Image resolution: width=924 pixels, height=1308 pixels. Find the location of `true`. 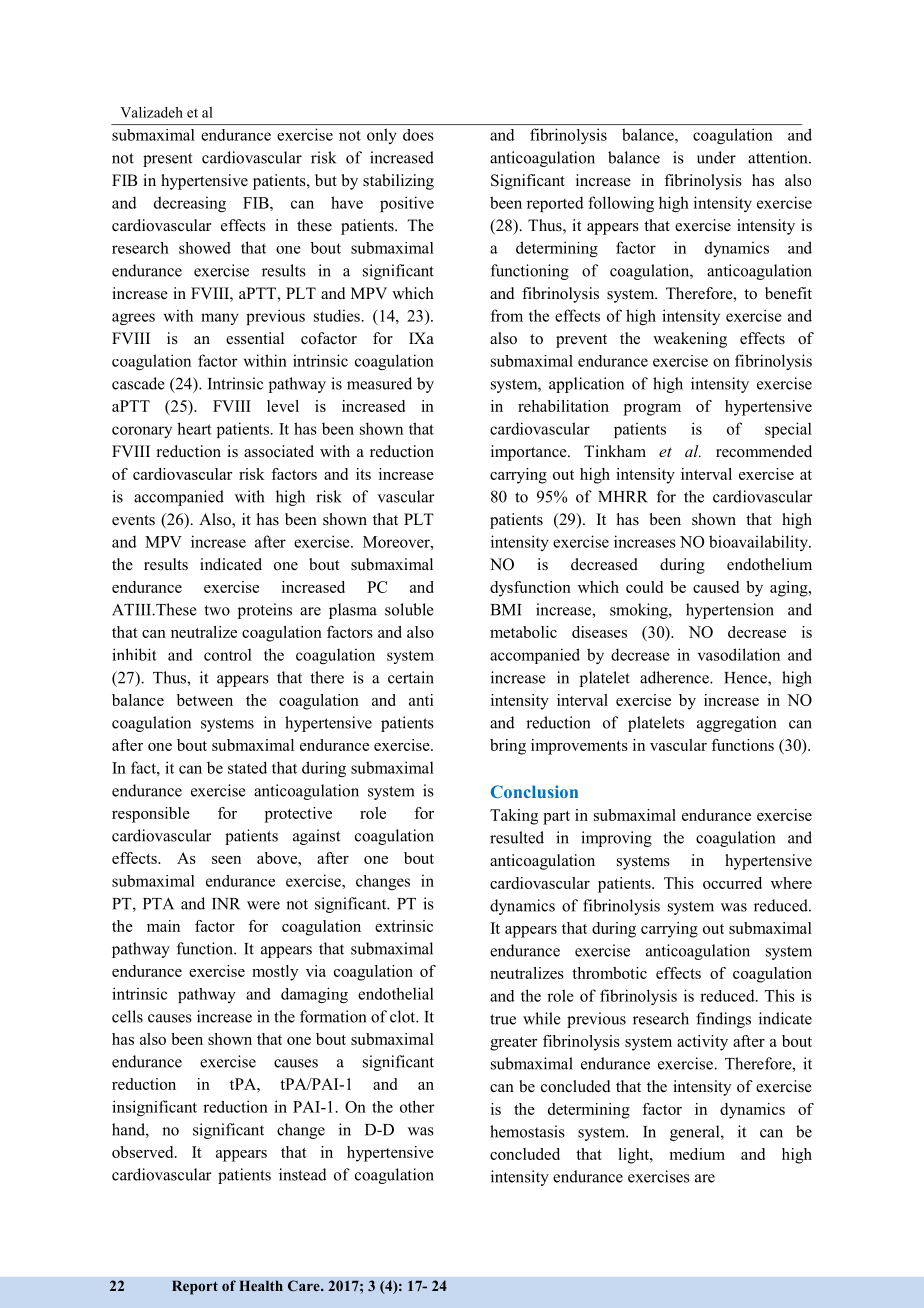

true is located at coordinates (503, 1019).
